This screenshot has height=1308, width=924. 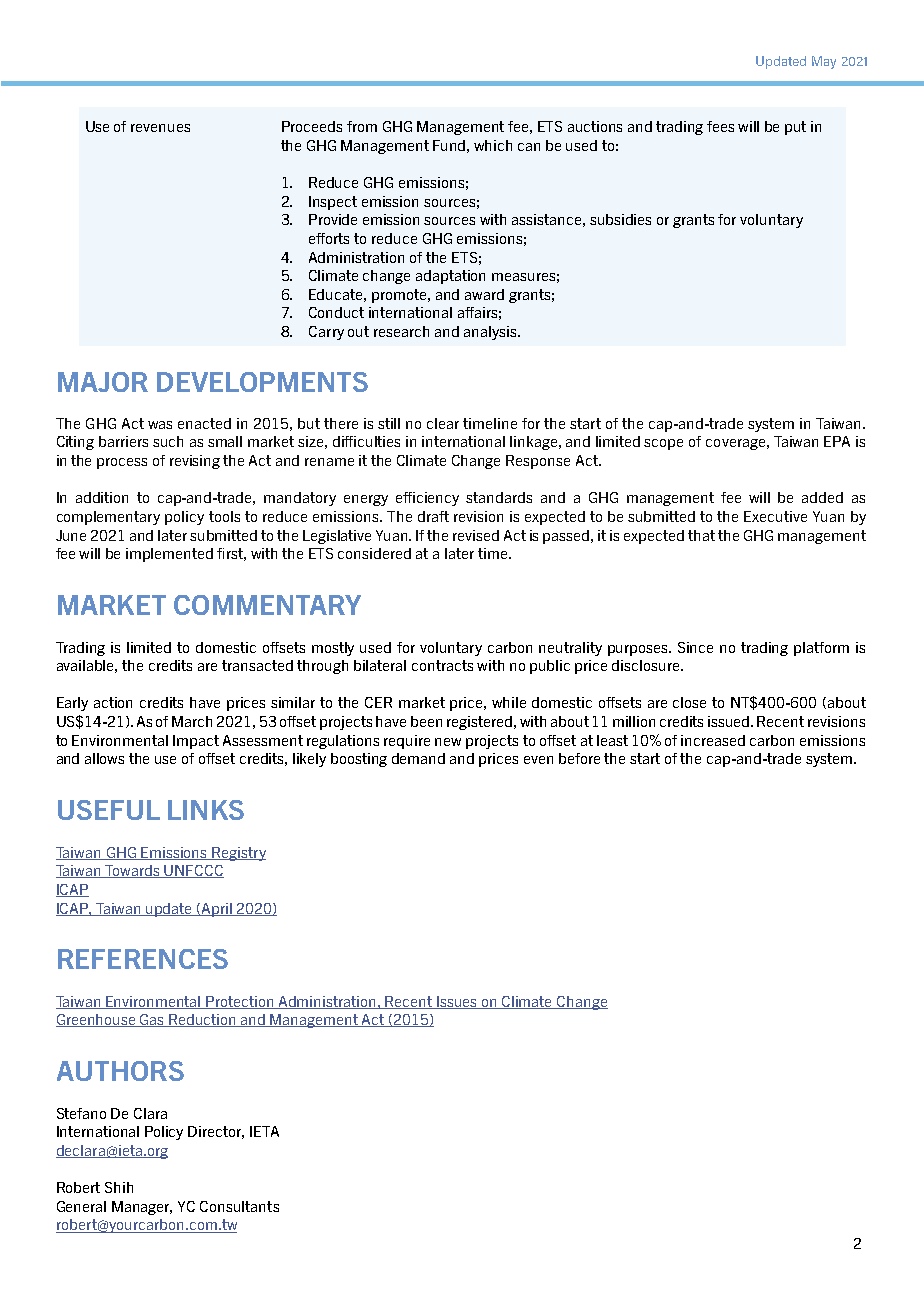 What do you see at coordinates (448, 742) in the screenshot?
I see `new` at bounding box center [448, 742].
